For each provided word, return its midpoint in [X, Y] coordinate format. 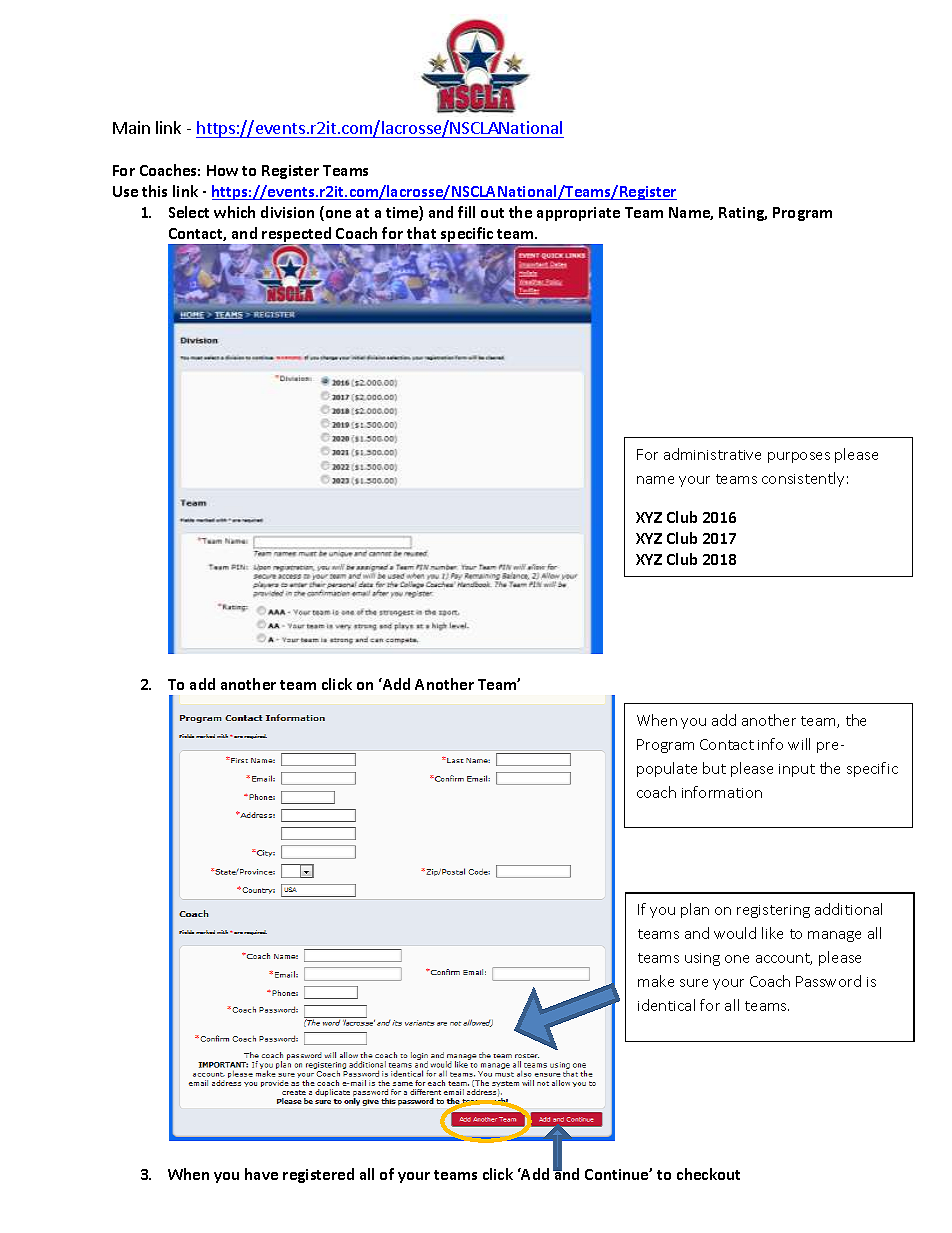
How [222, 170]
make [656, 981]
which [234, 212]
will [799, 744]
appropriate [578, 214]
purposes [799, 457]
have [261, 1174]
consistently [803, 479]
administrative [712, 454]
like [772, 933]
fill [466, 212]
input [797, 770]
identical [666, 1005]
